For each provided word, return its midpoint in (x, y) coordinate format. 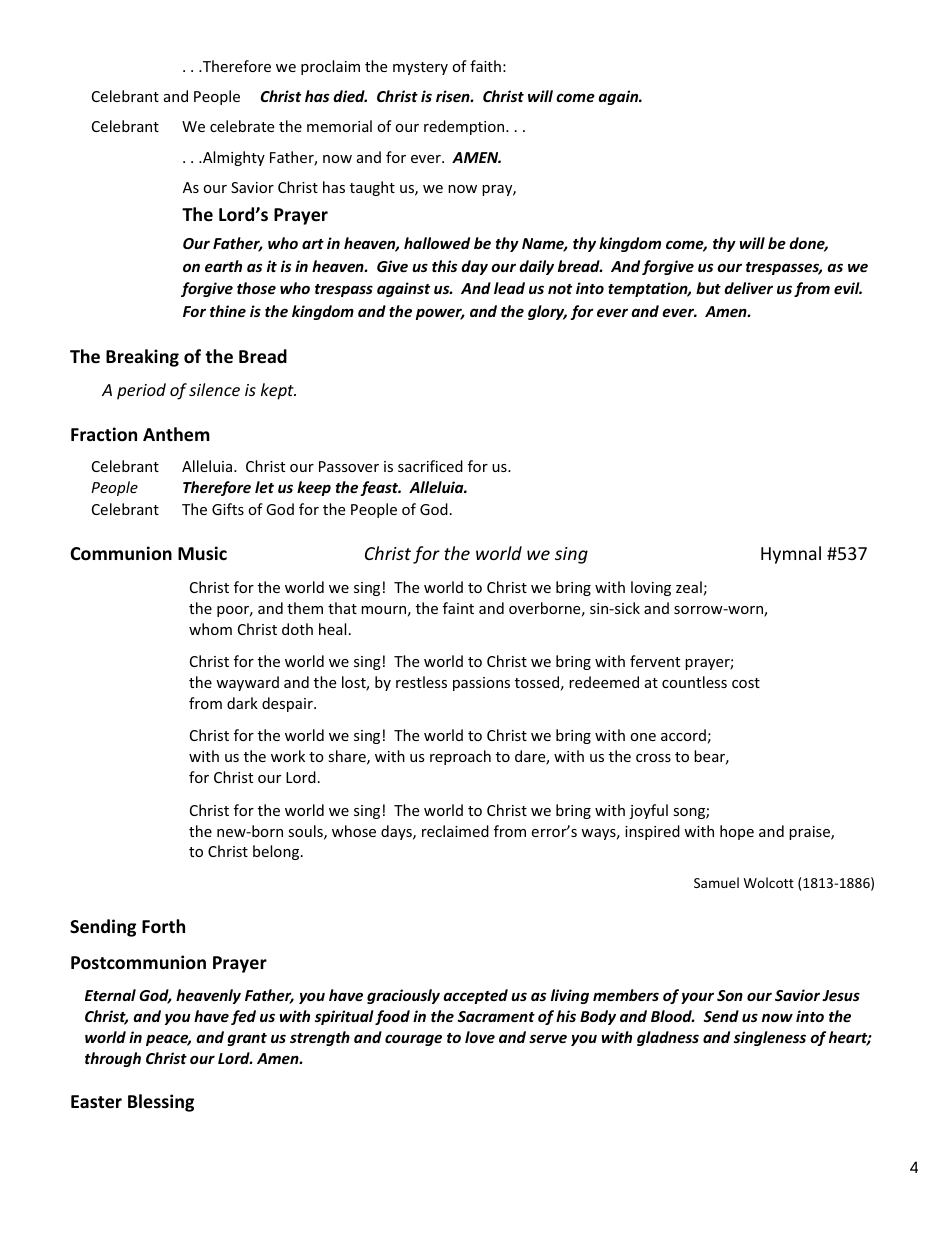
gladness (668, 1038)
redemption (465, 127)
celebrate (242, 126)
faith (485, 66)
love (480, 1037)
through (113, 1059)
